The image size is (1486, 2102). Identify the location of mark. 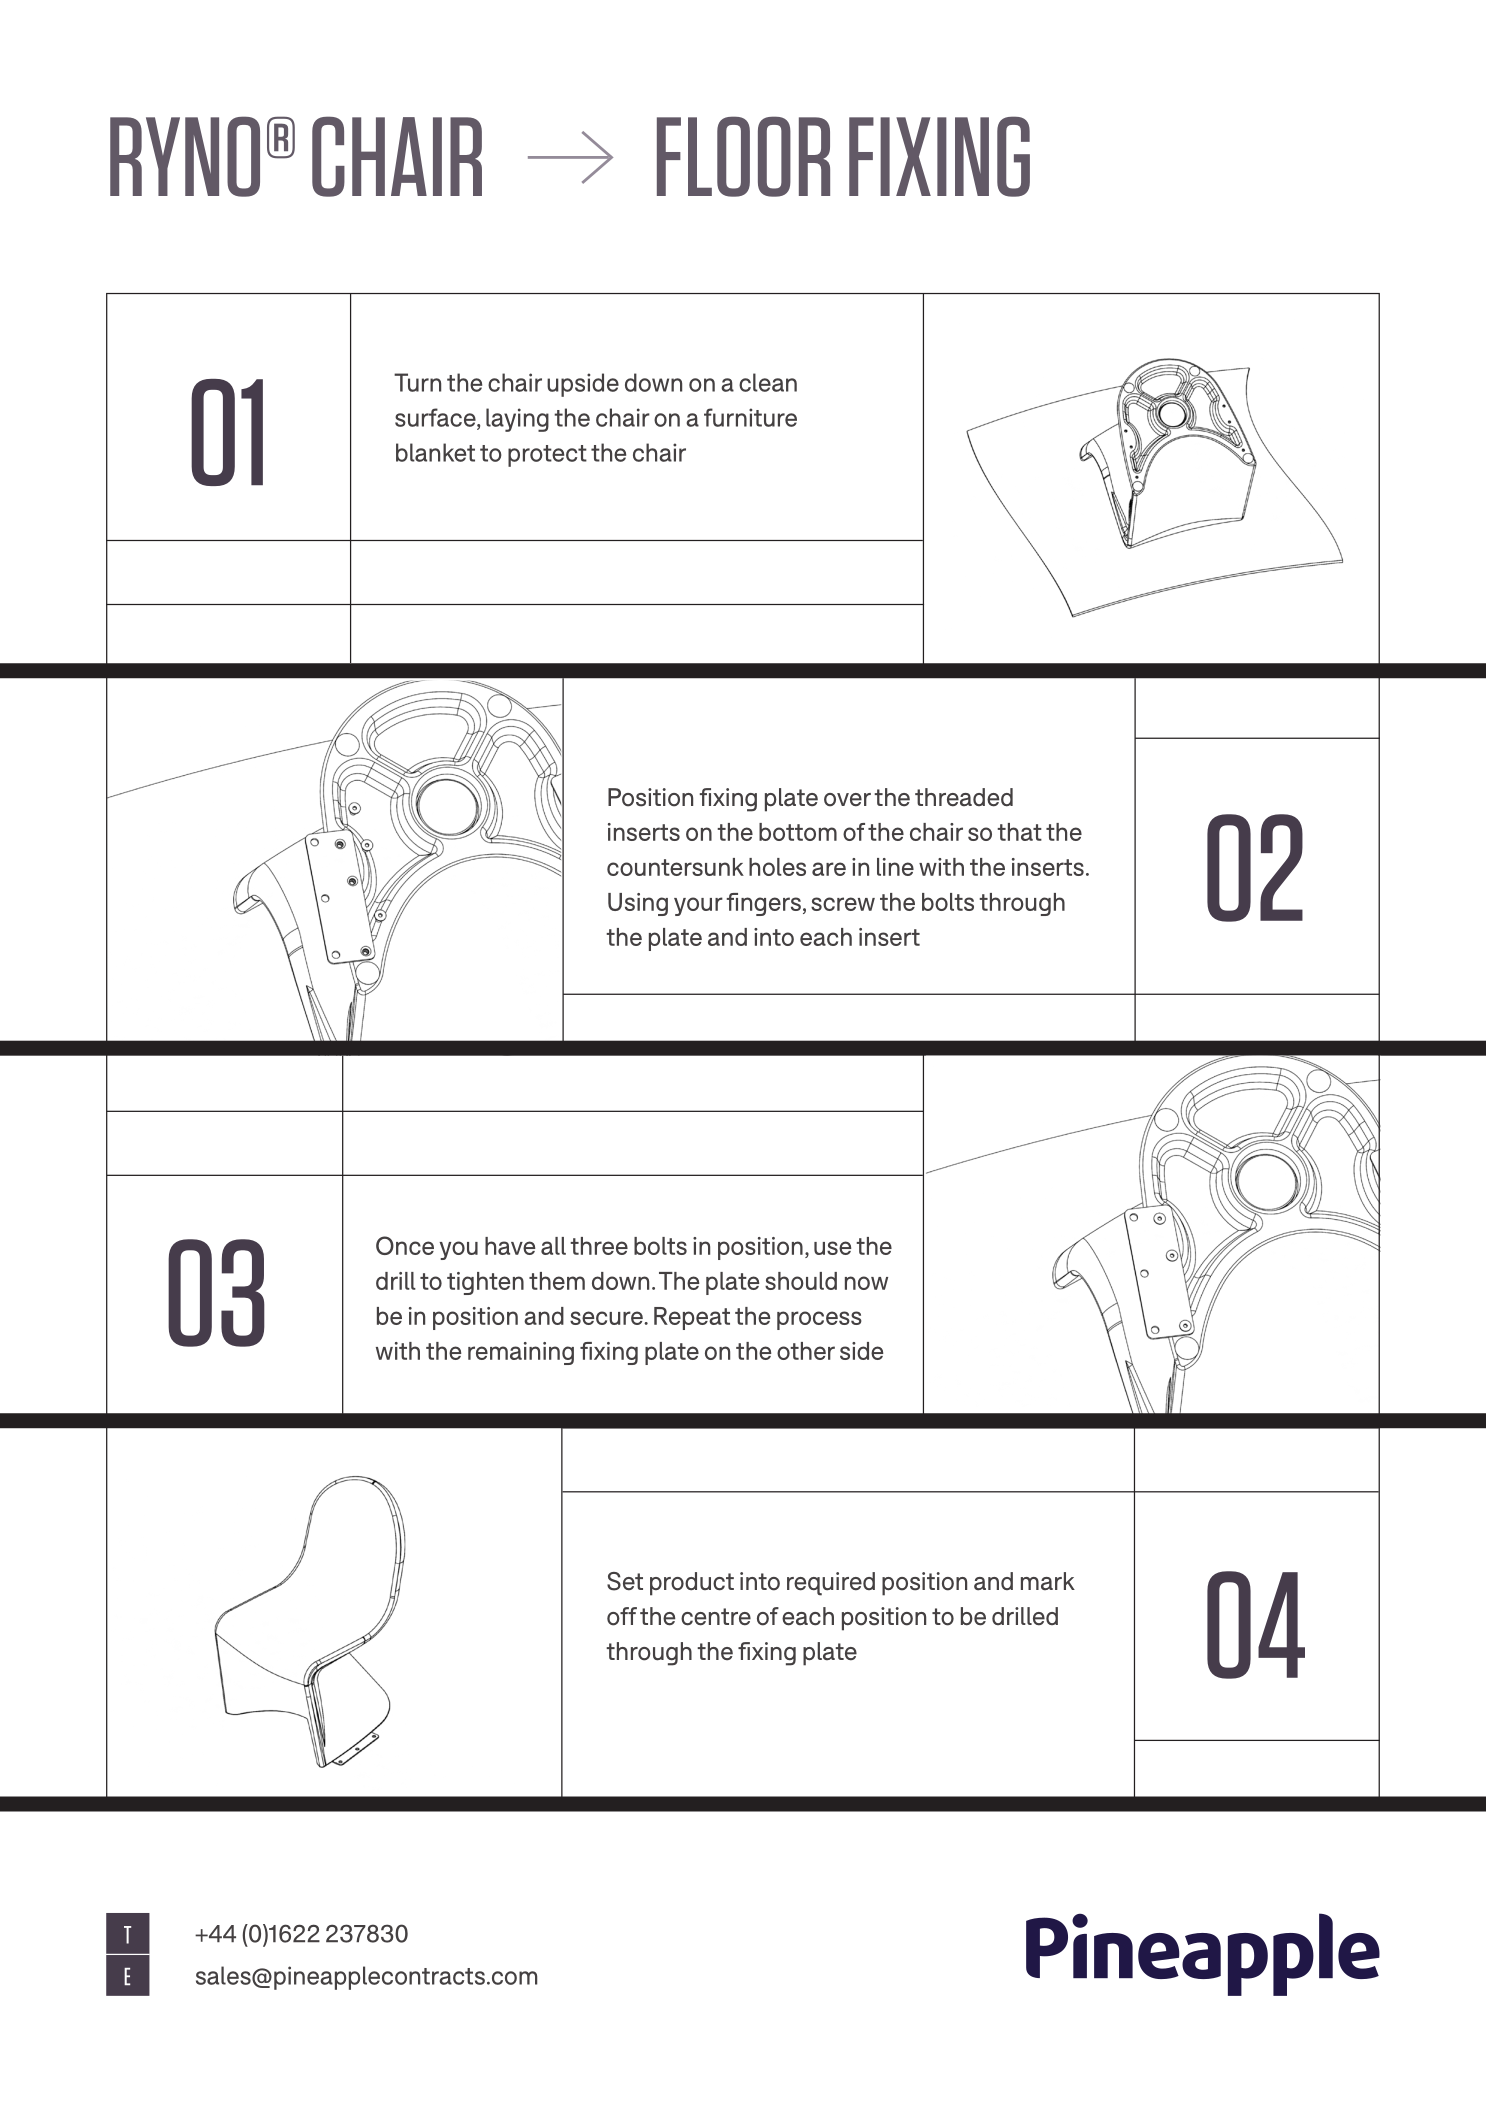
(1048, 1581).
